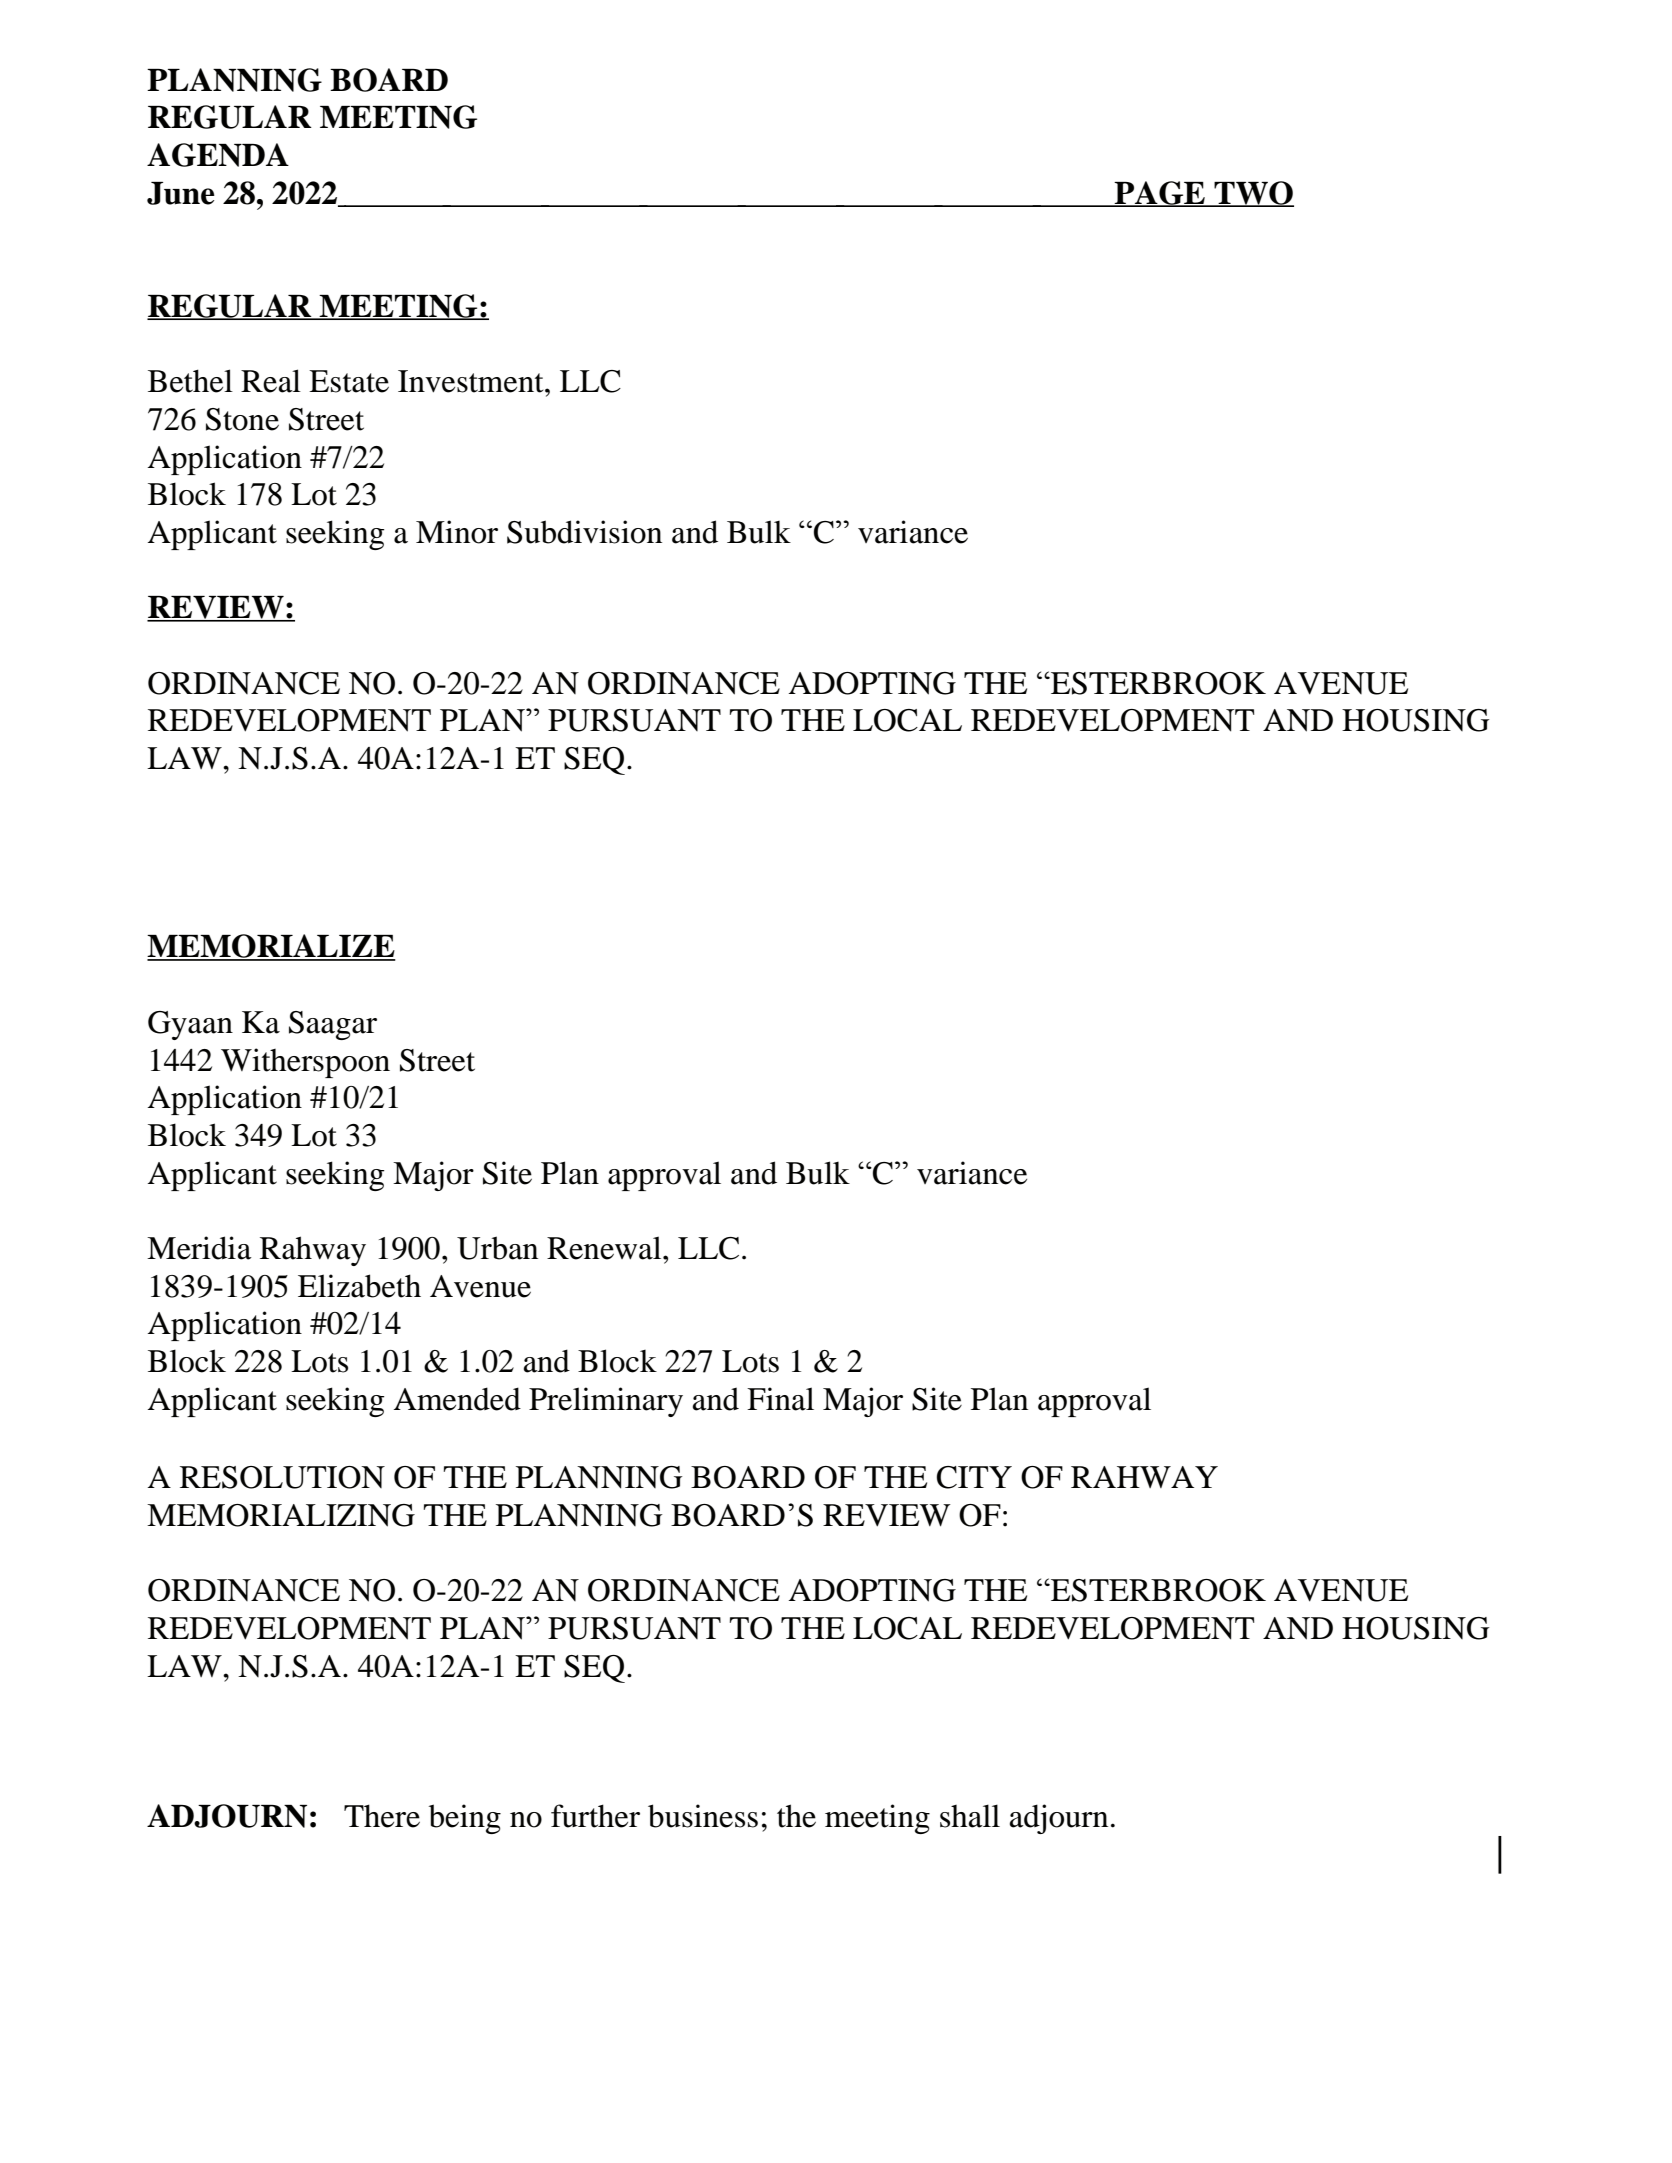 The image size is (1672, 2163). What do you see at coordinates (970, 1816) in the screenshot?
I see `shall` at bounding box center [970, 1816].
